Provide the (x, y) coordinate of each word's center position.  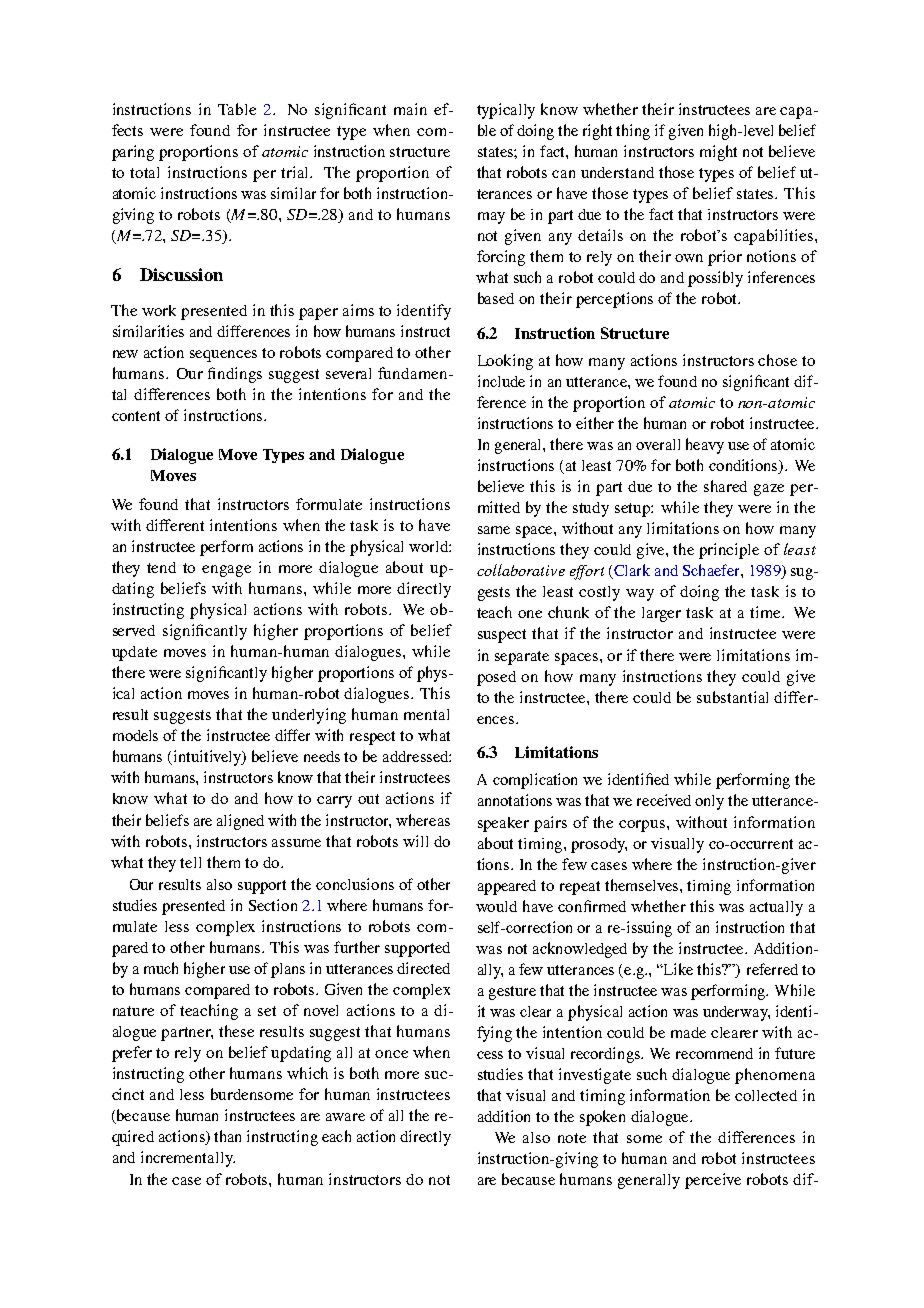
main (410, 109)
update (134, 653)
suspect (502, 636)
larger (661, 614)
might (718, 153)
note (572, 1138)
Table (237, 109)
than (227, 1136)
